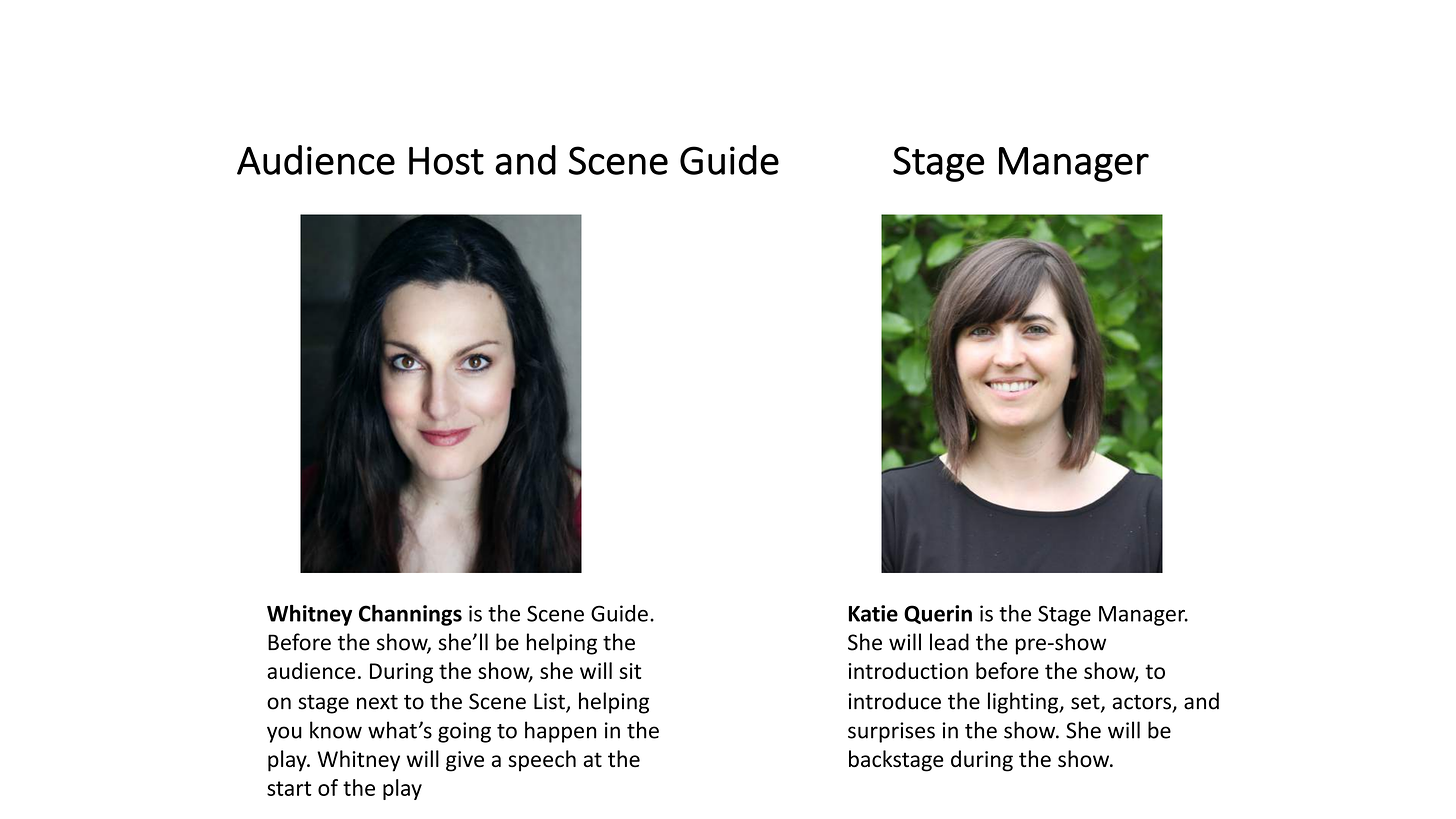 This document has height=819, width=1456. Describe the element at coordinates (542, 761) in the document. I see `speech` at that location.
